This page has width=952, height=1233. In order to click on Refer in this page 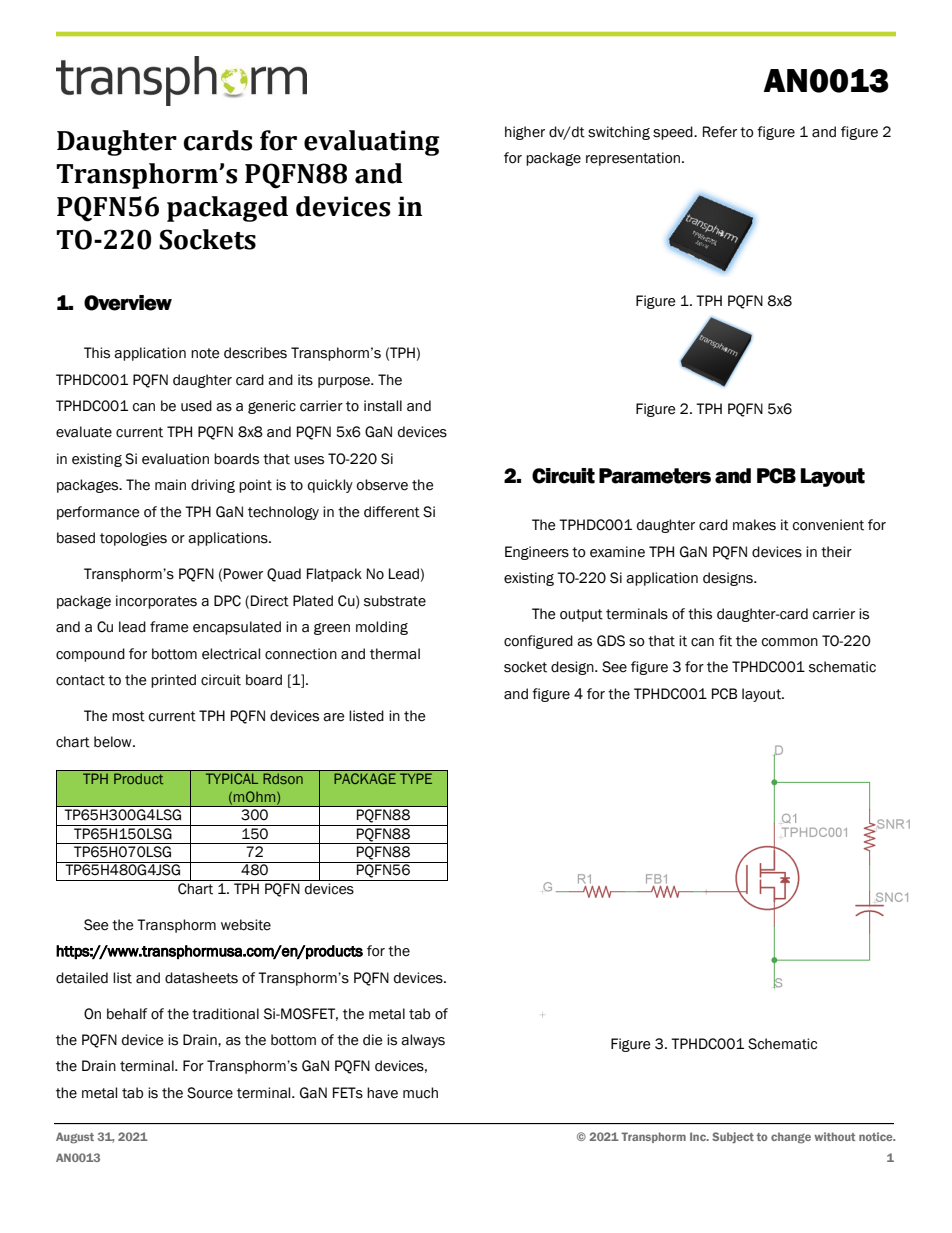, I will do `click(720, 132)`.
